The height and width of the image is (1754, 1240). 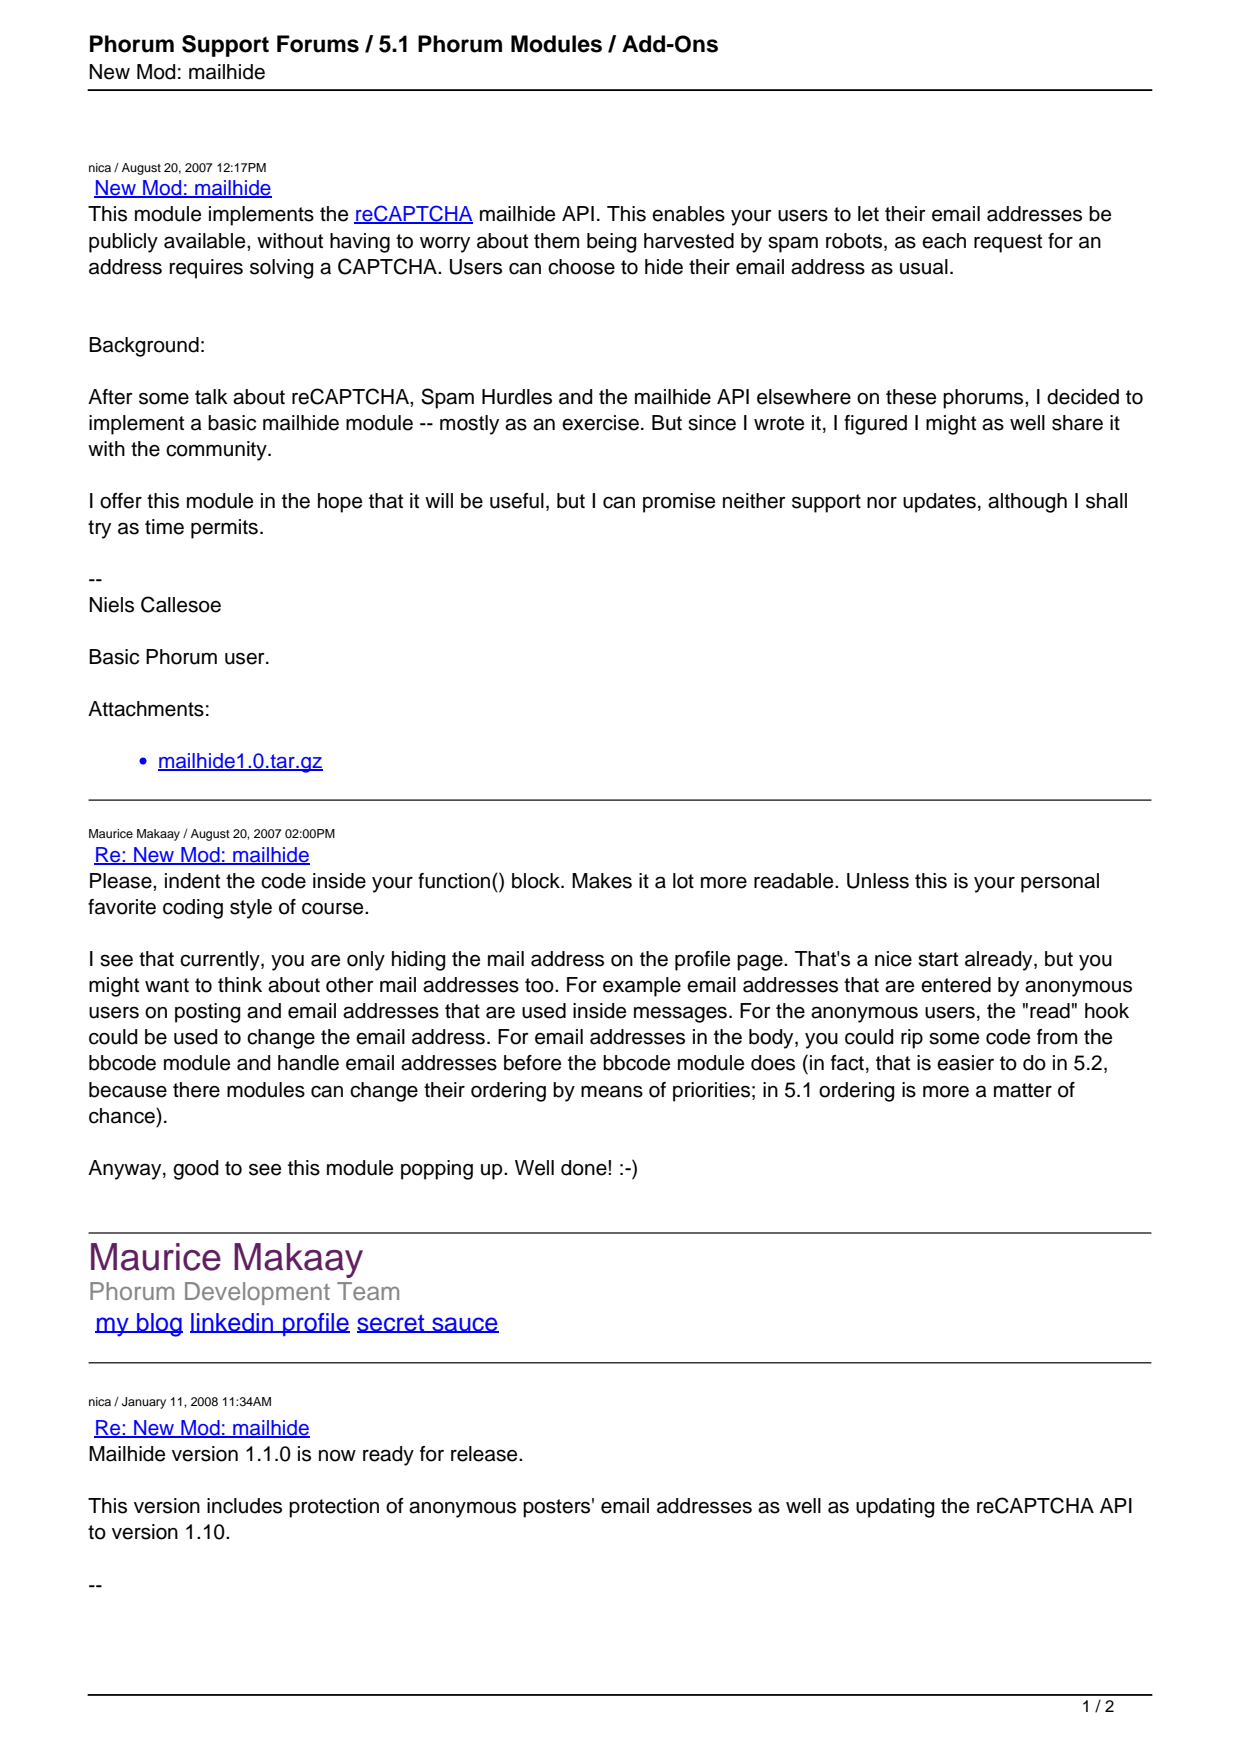 What do you see at coordinates (193, 909) in the image?
I see `coding` at bounding box center [193, 909].
